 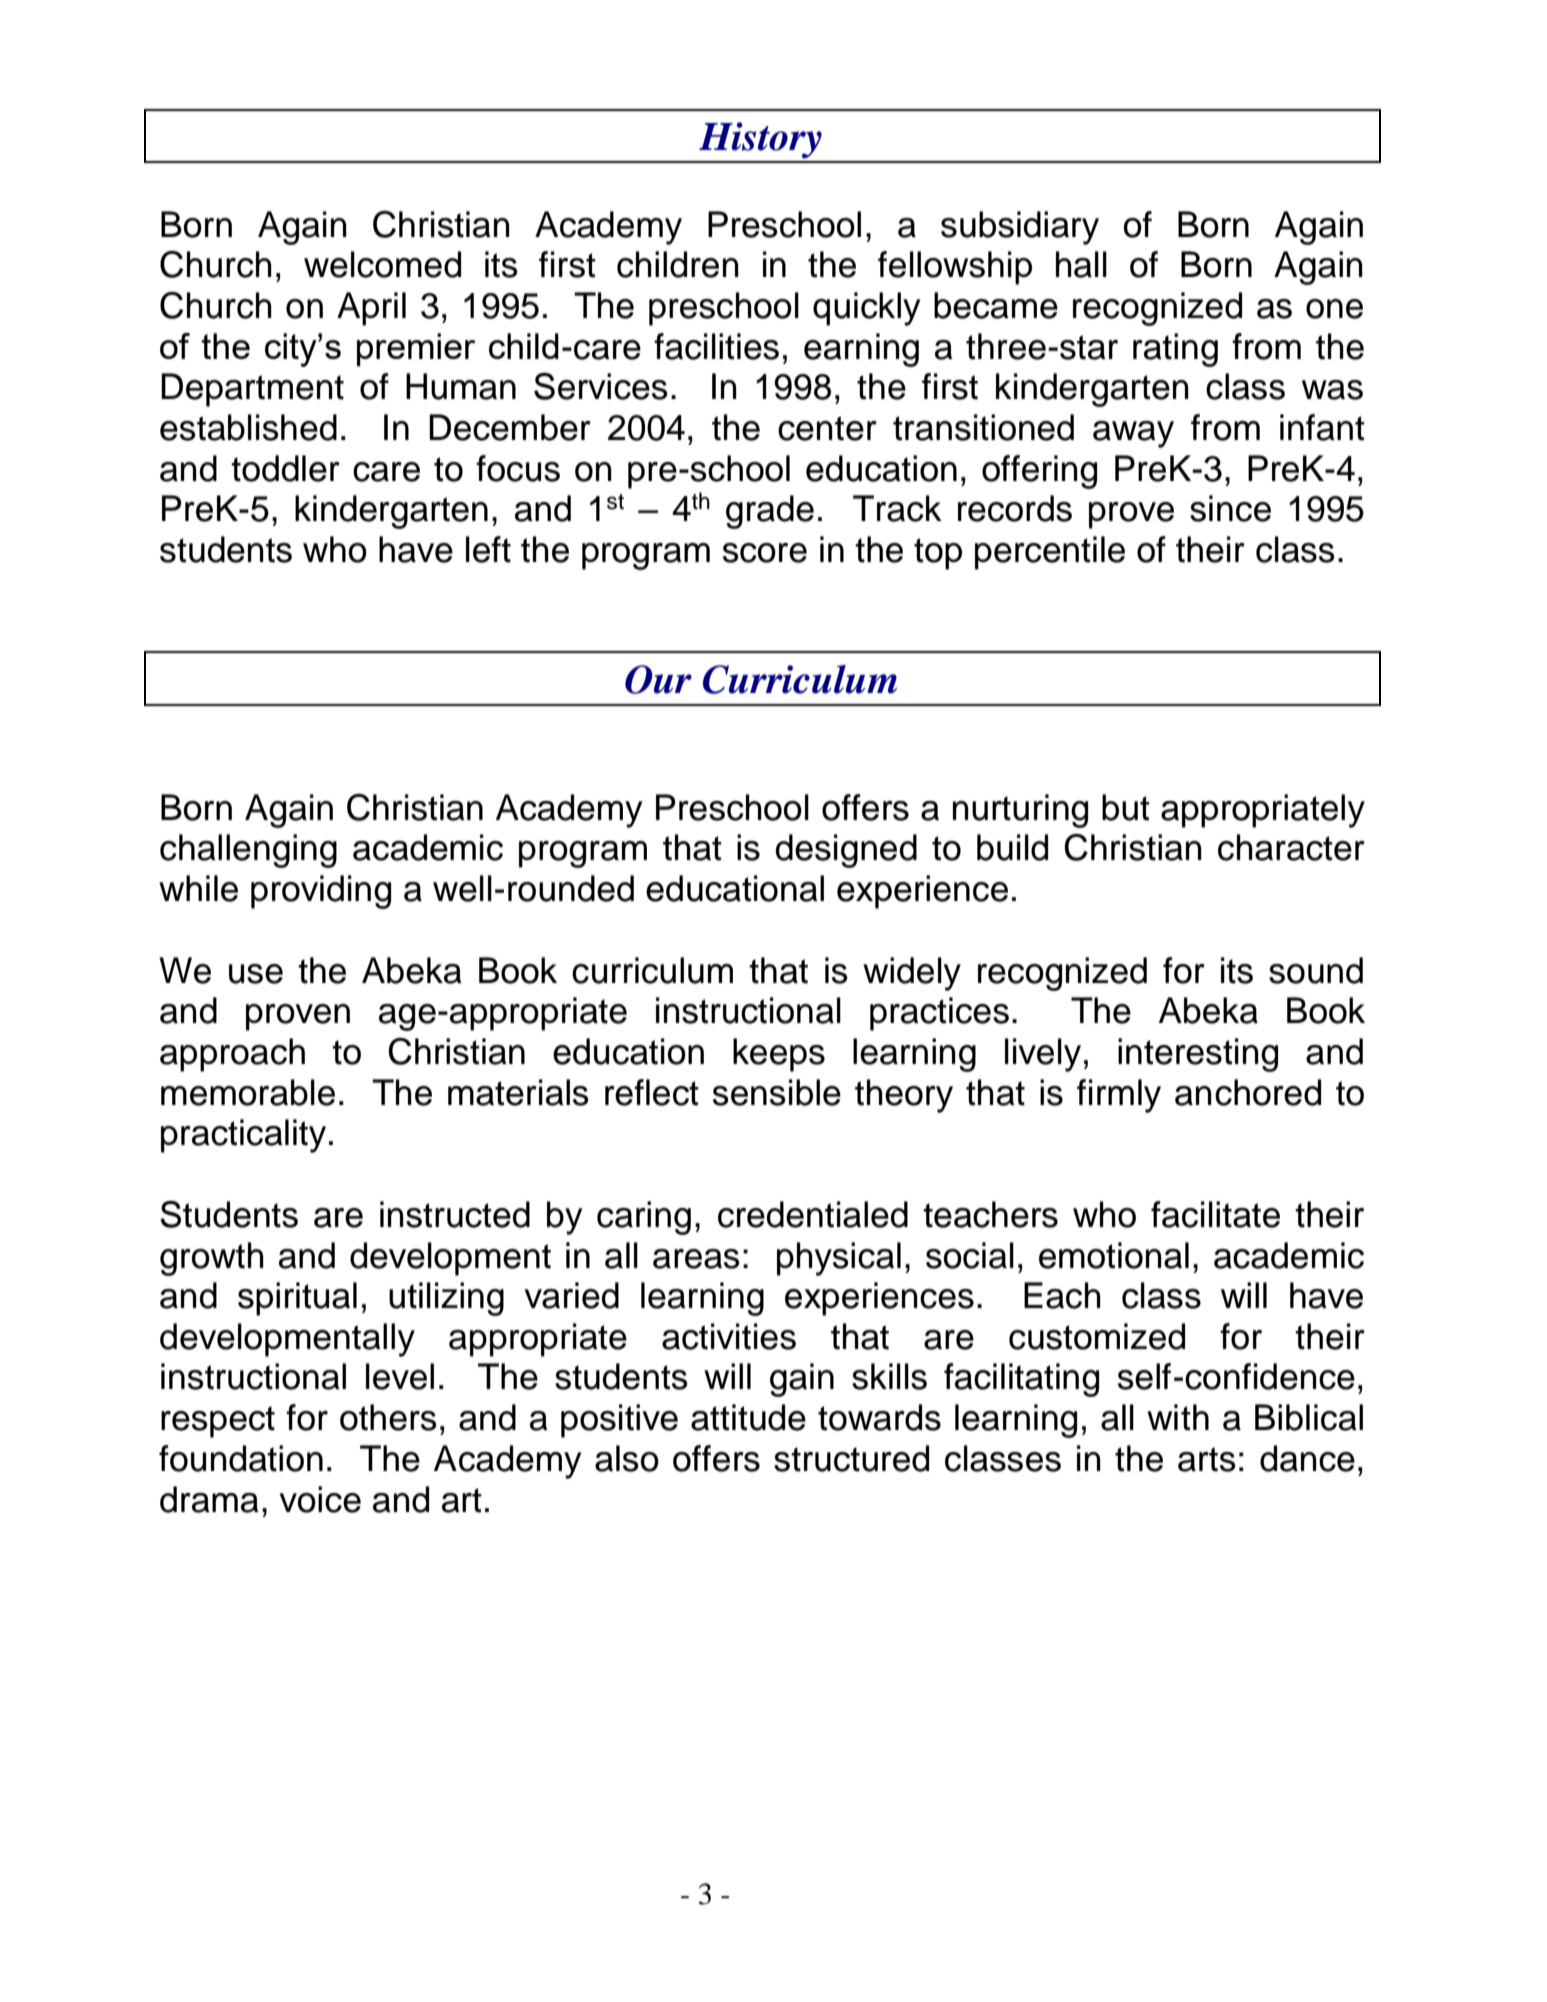 I want to click on attitude, so click(x=748, y=1417).
